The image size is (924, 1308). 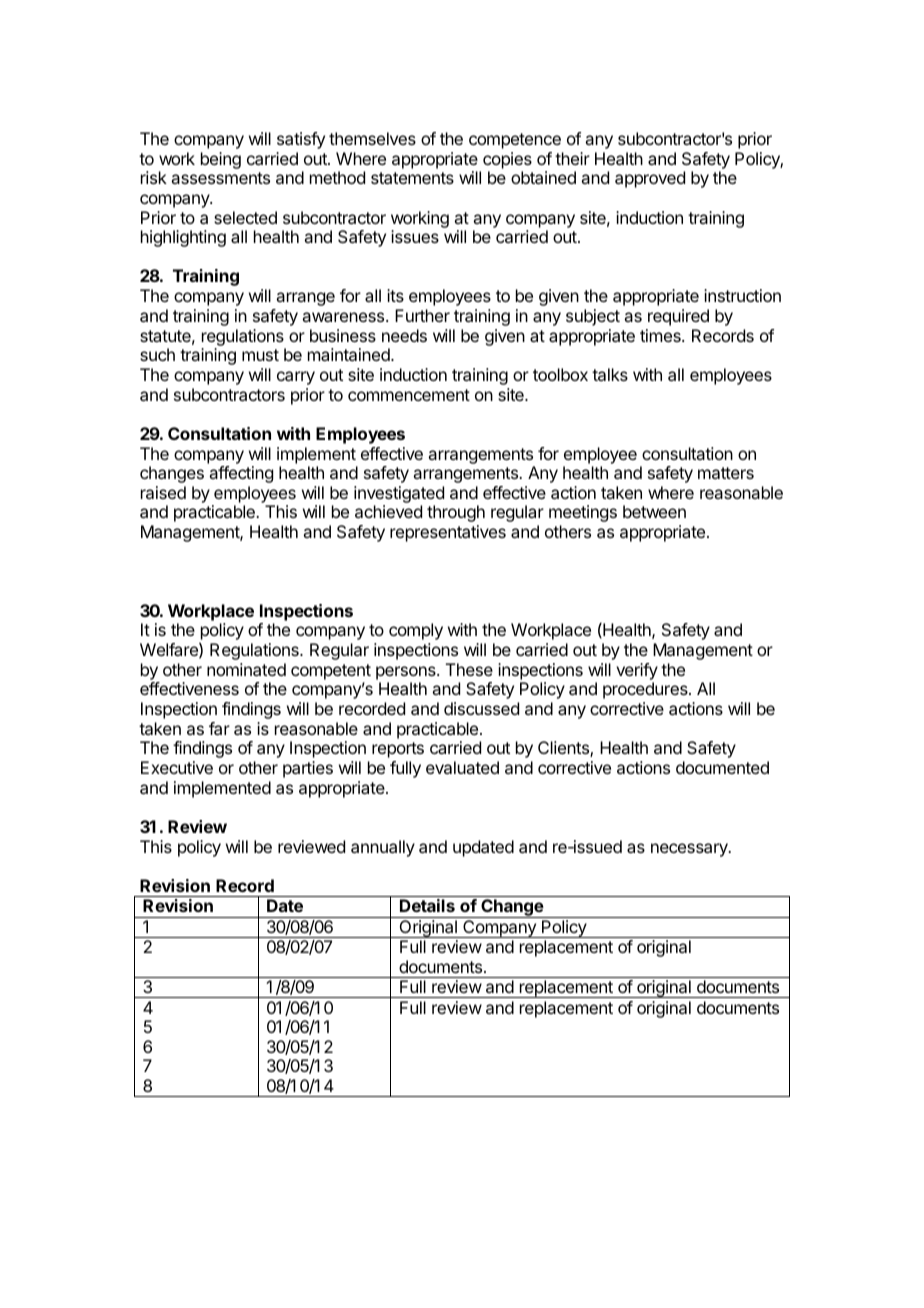 What do you see at coordinates (221, 160) in the screenshot?
I see `being` at bounding box center [221, 160].
